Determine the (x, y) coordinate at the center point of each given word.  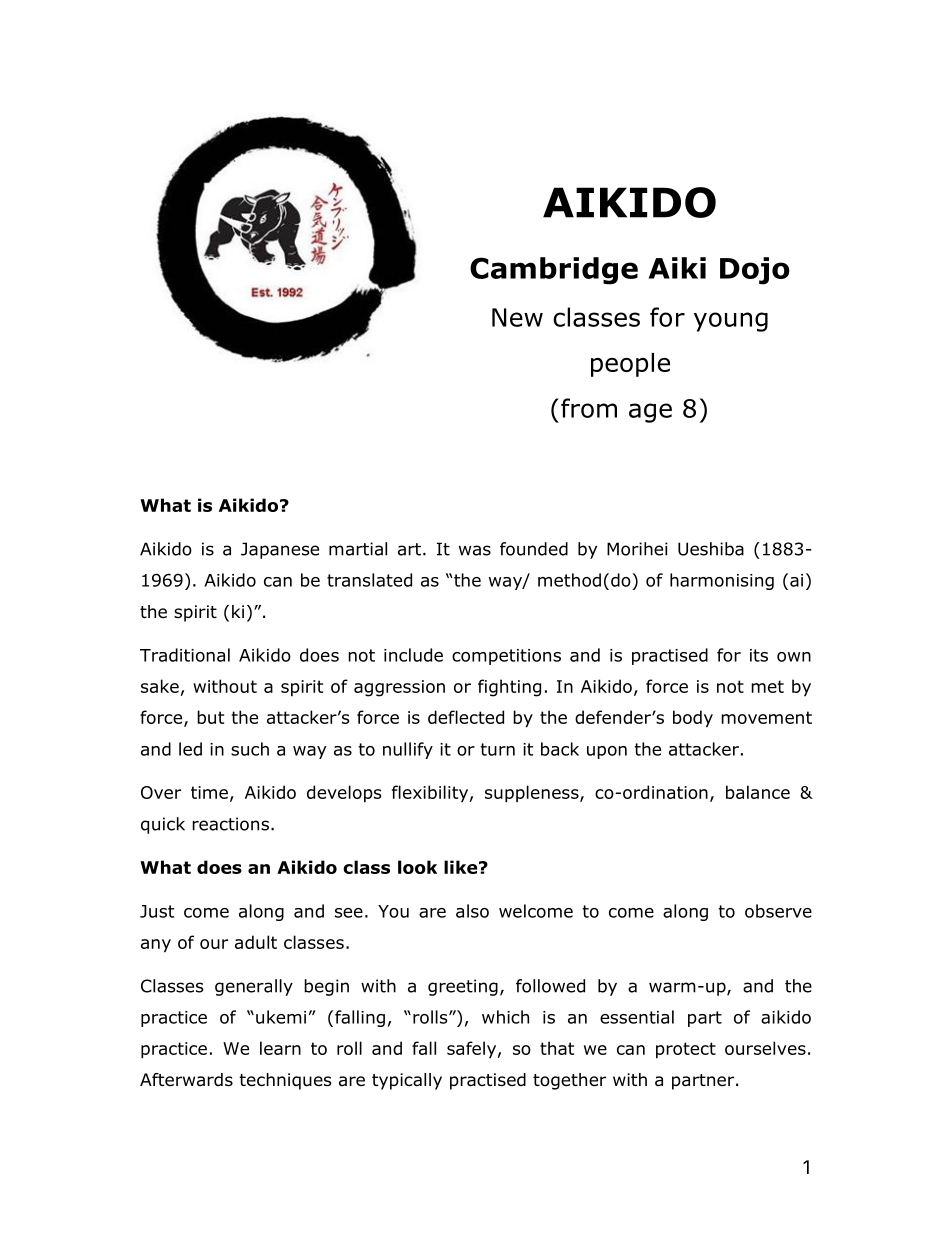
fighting (509, 688)
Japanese (280, 550)
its (759, 655)
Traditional (185, 655)
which (505, 1017)
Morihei (637, 549)
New (517, 317)
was (475, 550)
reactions (230, 824)
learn (280, 1048)
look (417, 867)
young (731, 322)
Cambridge (554, 271)
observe (778, 911)
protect (686, 1050)
